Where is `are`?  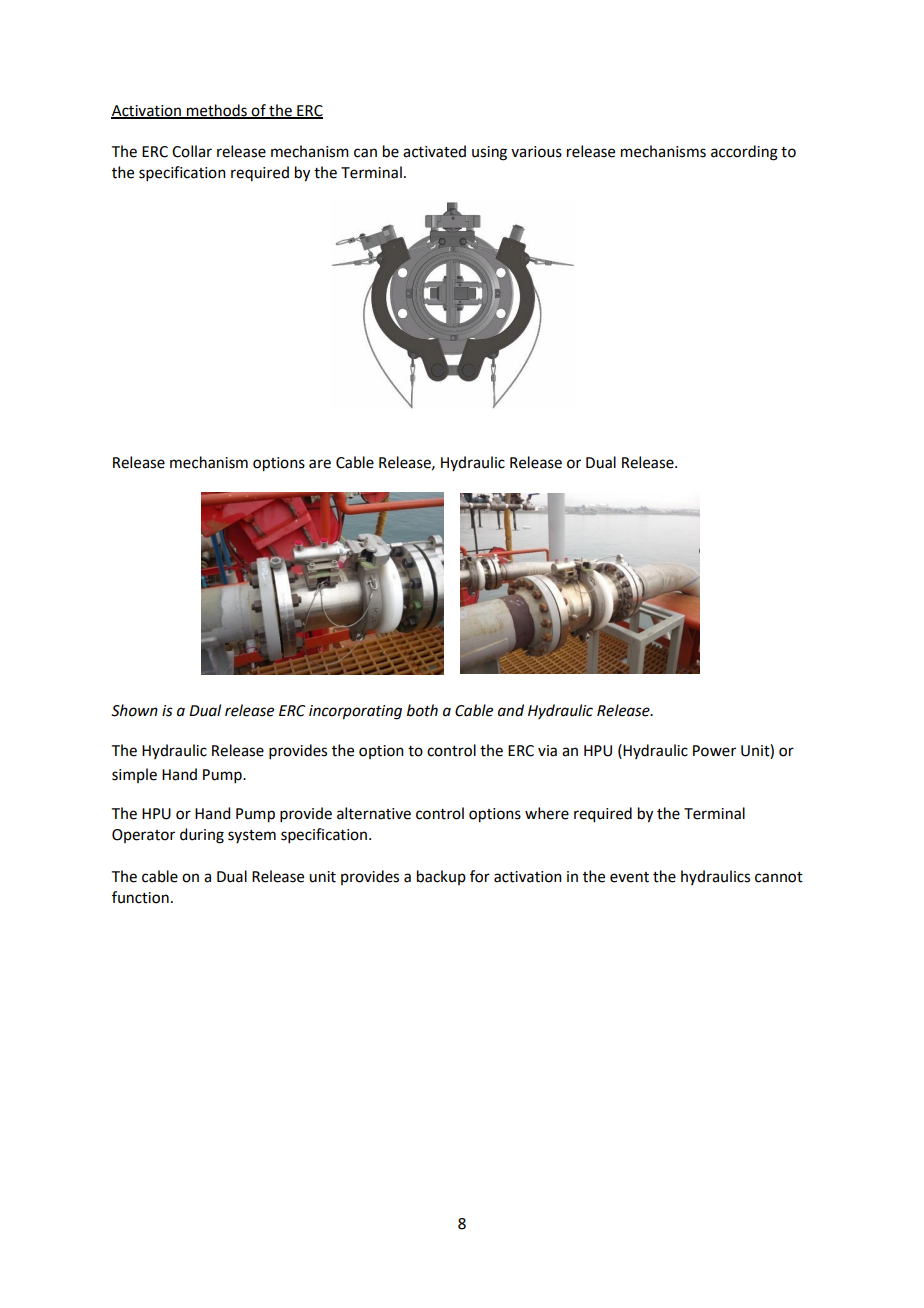
are is located at coordinates (320, 464).
